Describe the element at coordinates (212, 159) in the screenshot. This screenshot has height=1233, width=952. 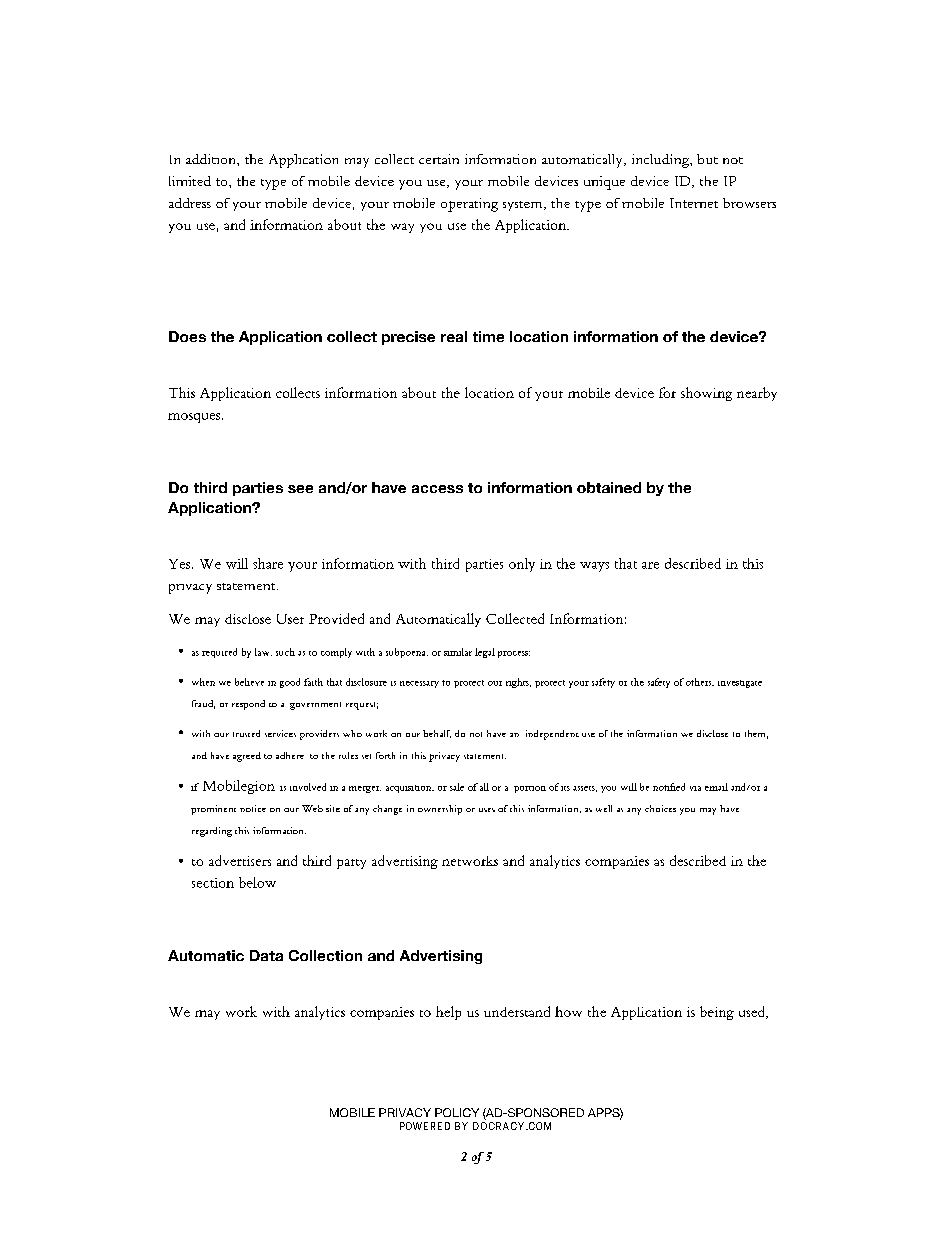
I see `addition` at that location.
